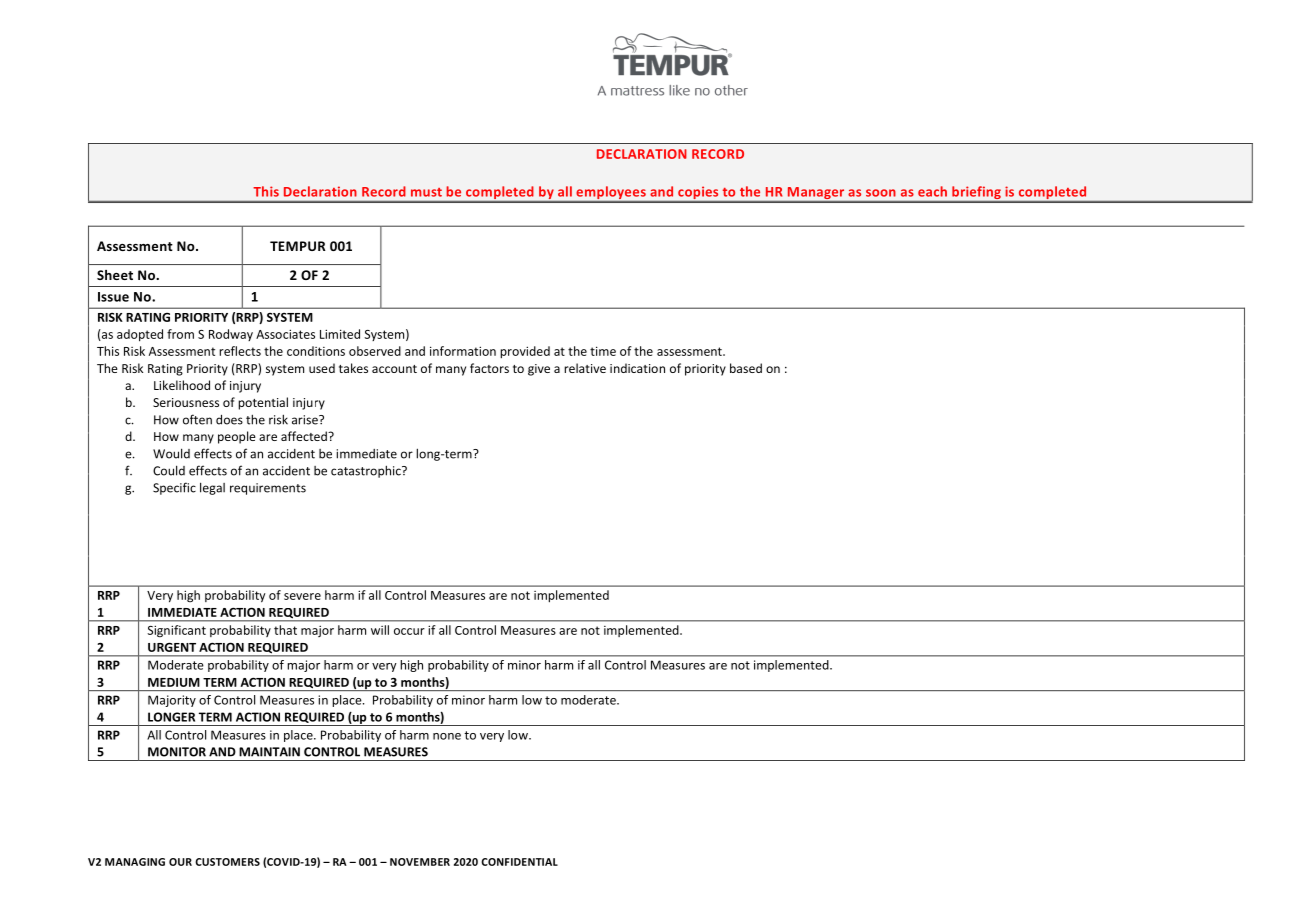  What do you see at coordinates (229, 419) in the screenshot?
I see `does` at bounding box center [229, 419].
